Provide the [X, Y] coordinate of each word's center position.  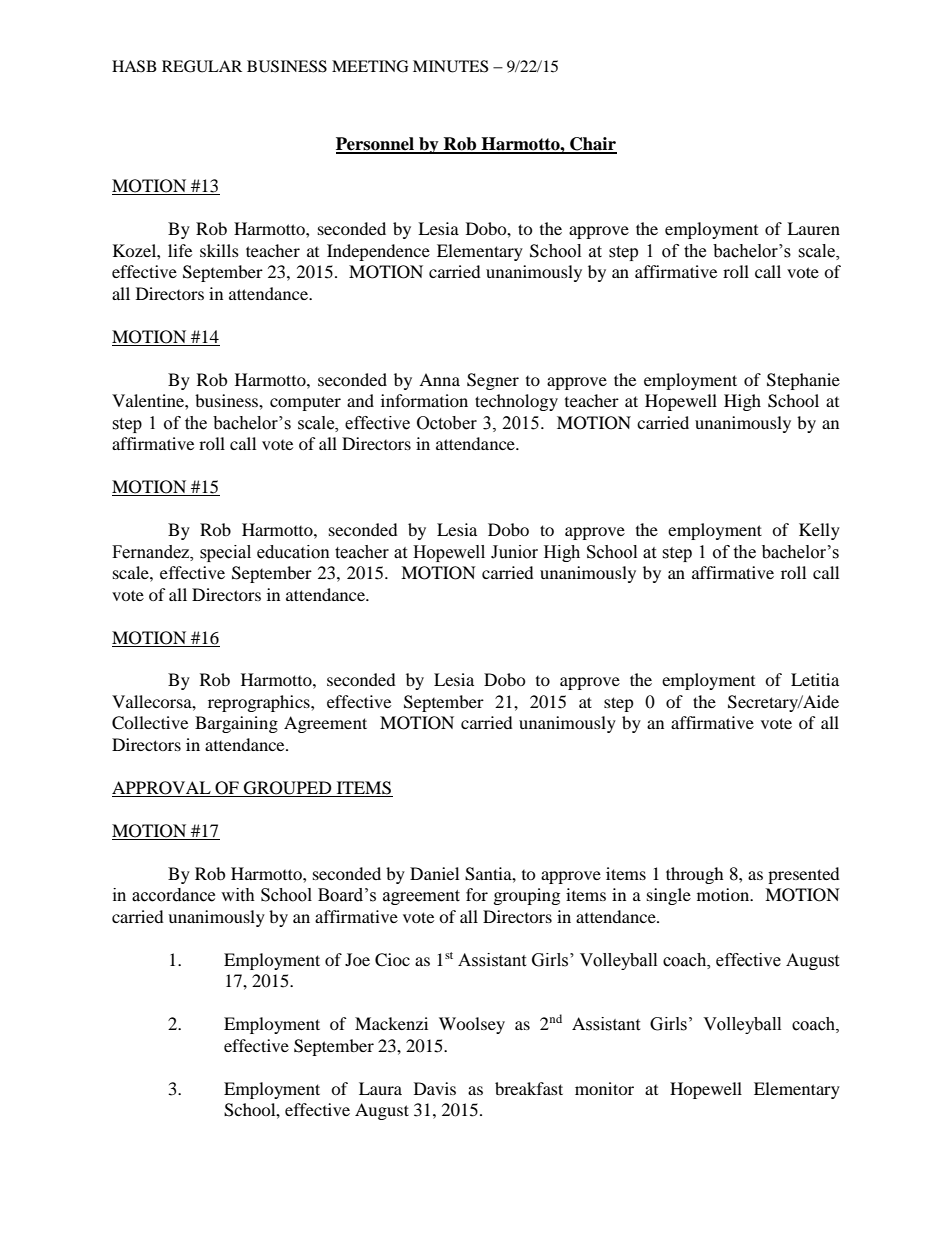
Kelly [819, 531]
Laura [380, 1088]
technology [516, 402]
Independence [378, 252]
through [695, 875]
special [225, 553]
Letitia [815, 679]
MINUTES [450, 66]
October [447, 423]
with [238, 895]
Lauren [813, 228]
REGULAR [202, 66]
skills [219, 250]
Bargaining [236, 724]
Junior [514, 552]
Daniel [434, 873]
